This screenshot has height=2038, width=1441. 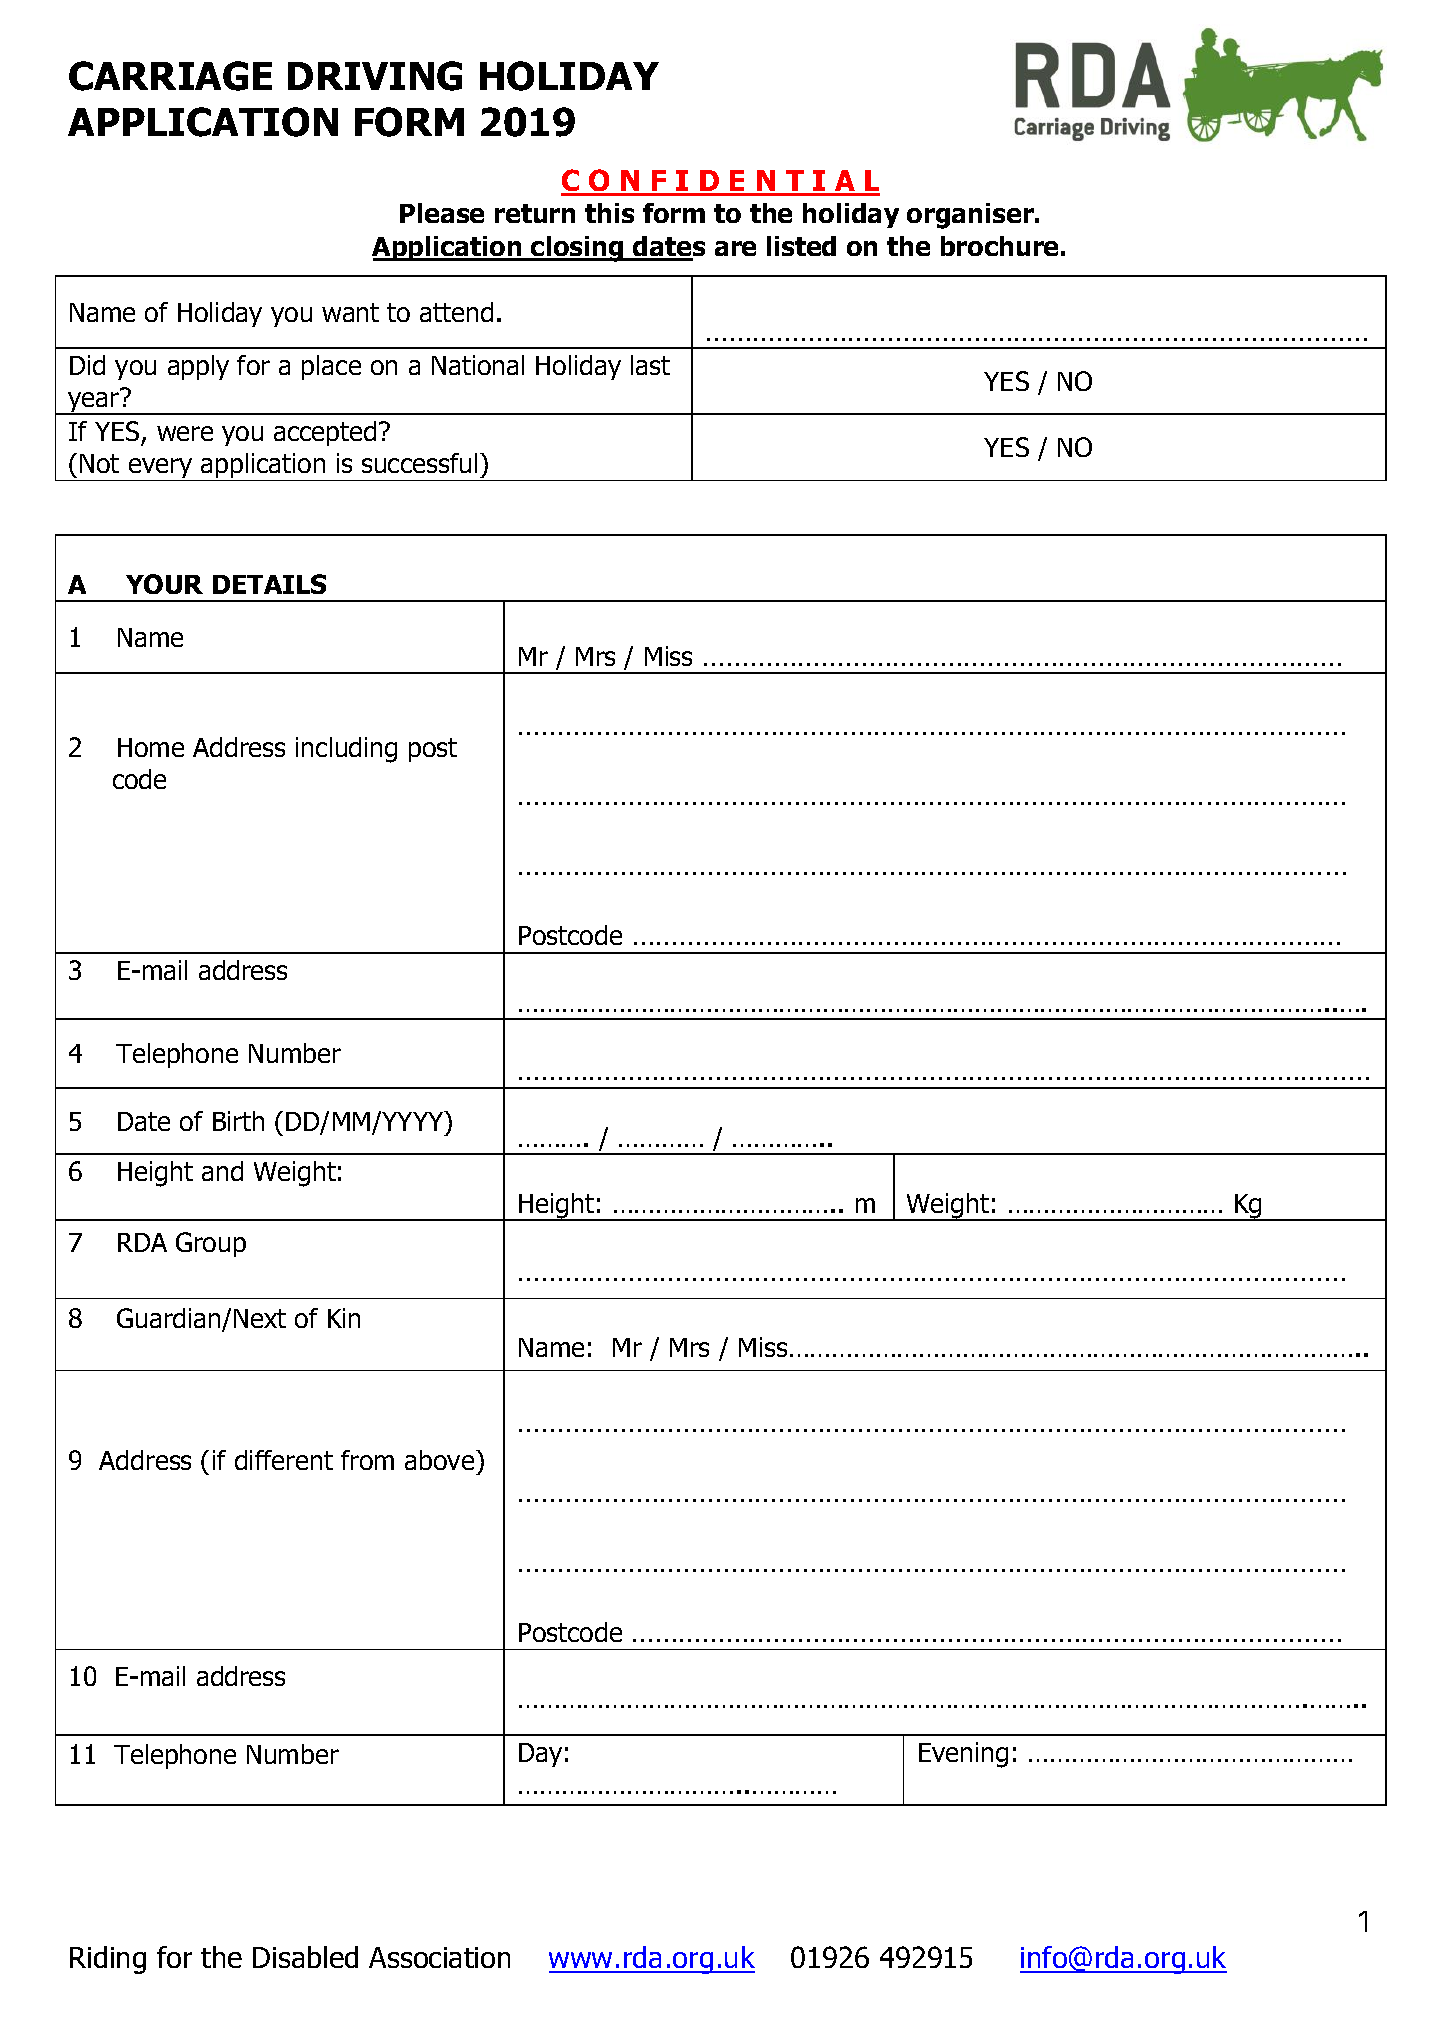 I want to click on Riding, so click(x=108, y=1960).
